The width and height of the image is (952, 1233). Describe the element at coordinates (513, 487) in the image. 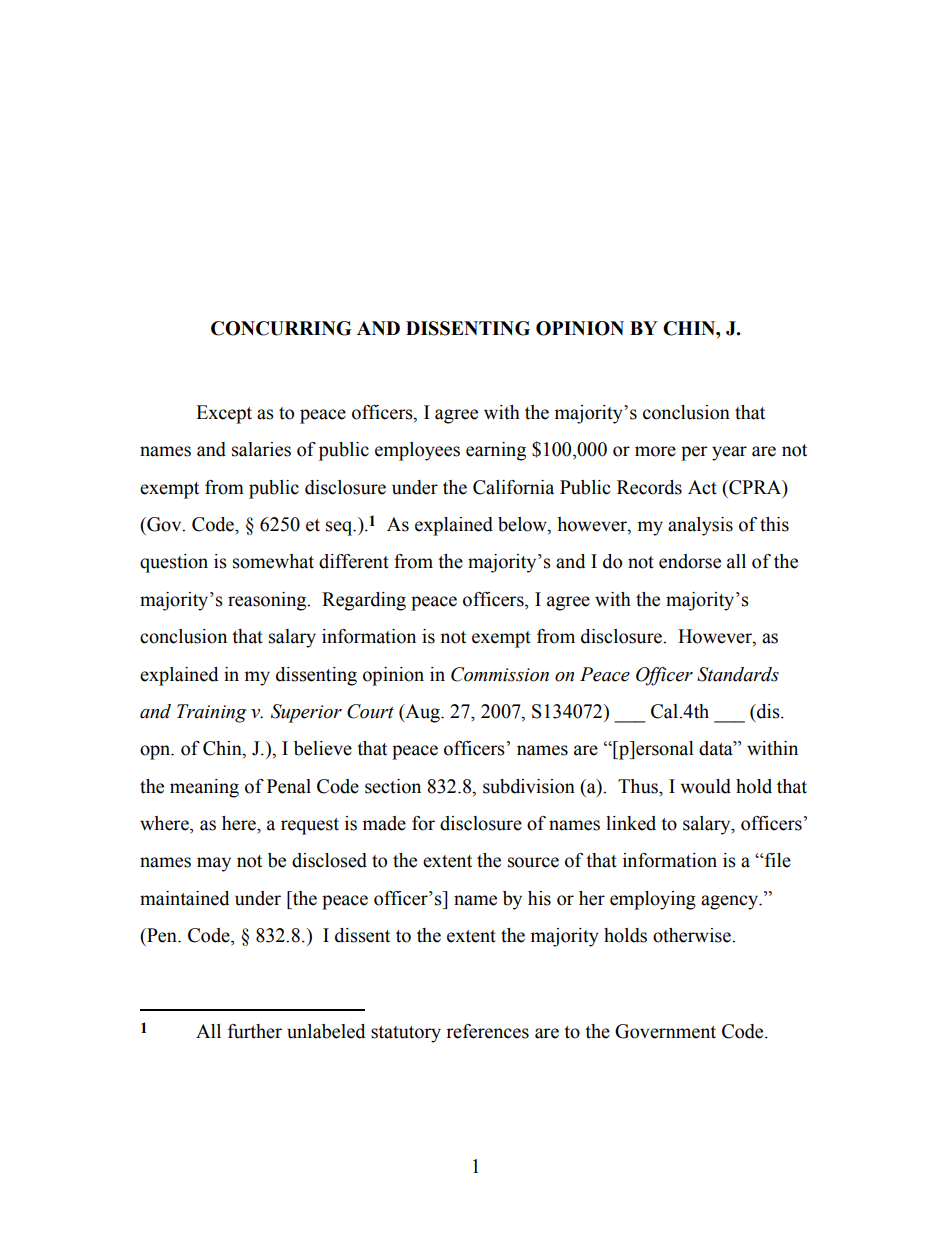

I see `California` at that location.
